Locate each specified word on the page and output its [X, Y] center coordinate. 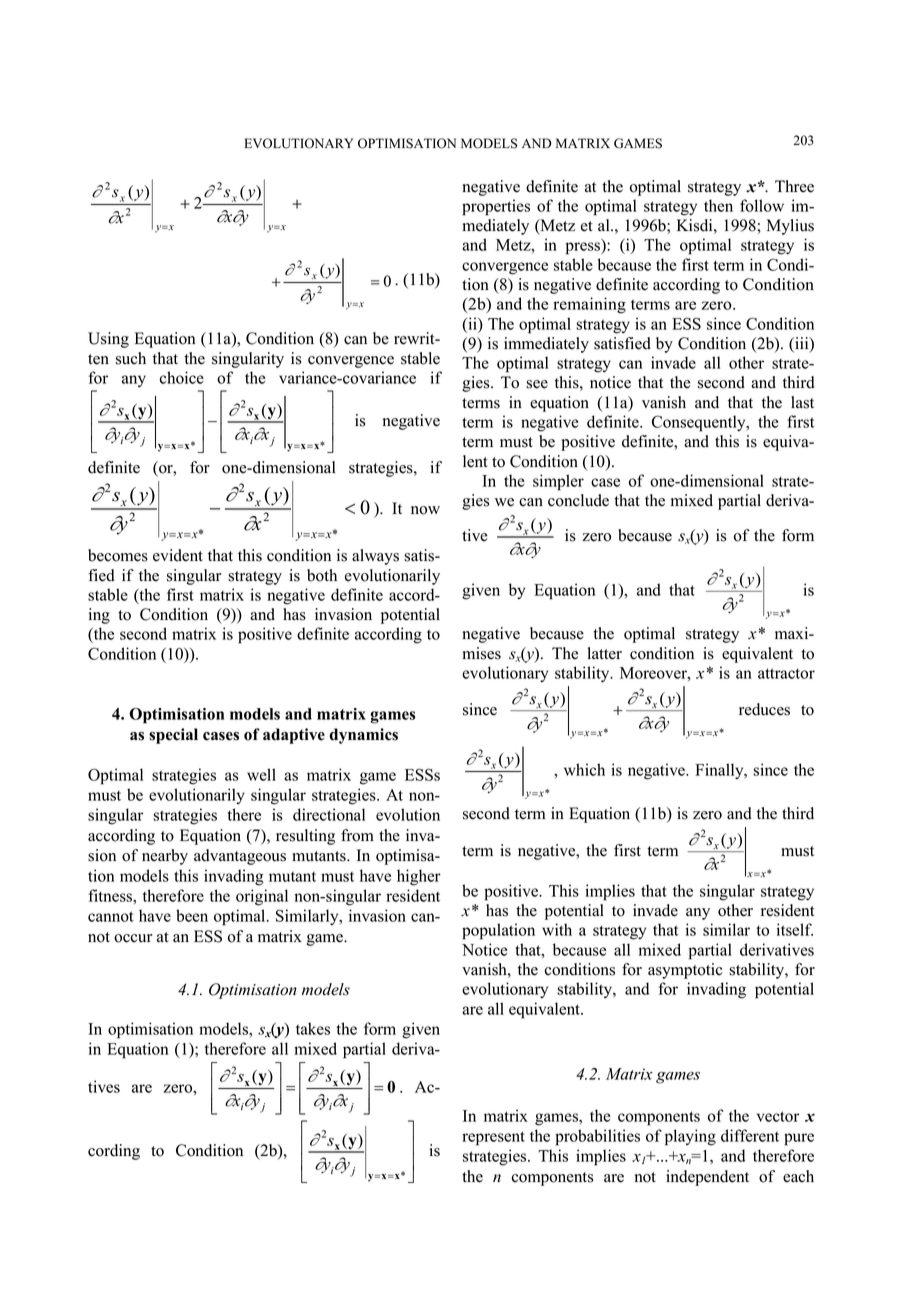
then [718, 205]
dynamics [363, 736]
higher [419, 877]
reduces [764, 709]
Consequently [700, 423]
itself [795, 929]
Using [108, 340]
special [173, 736]
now [425, 510]
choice [182, 377]
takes [313, 1028]
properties [496, 207]
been [192, 915]
